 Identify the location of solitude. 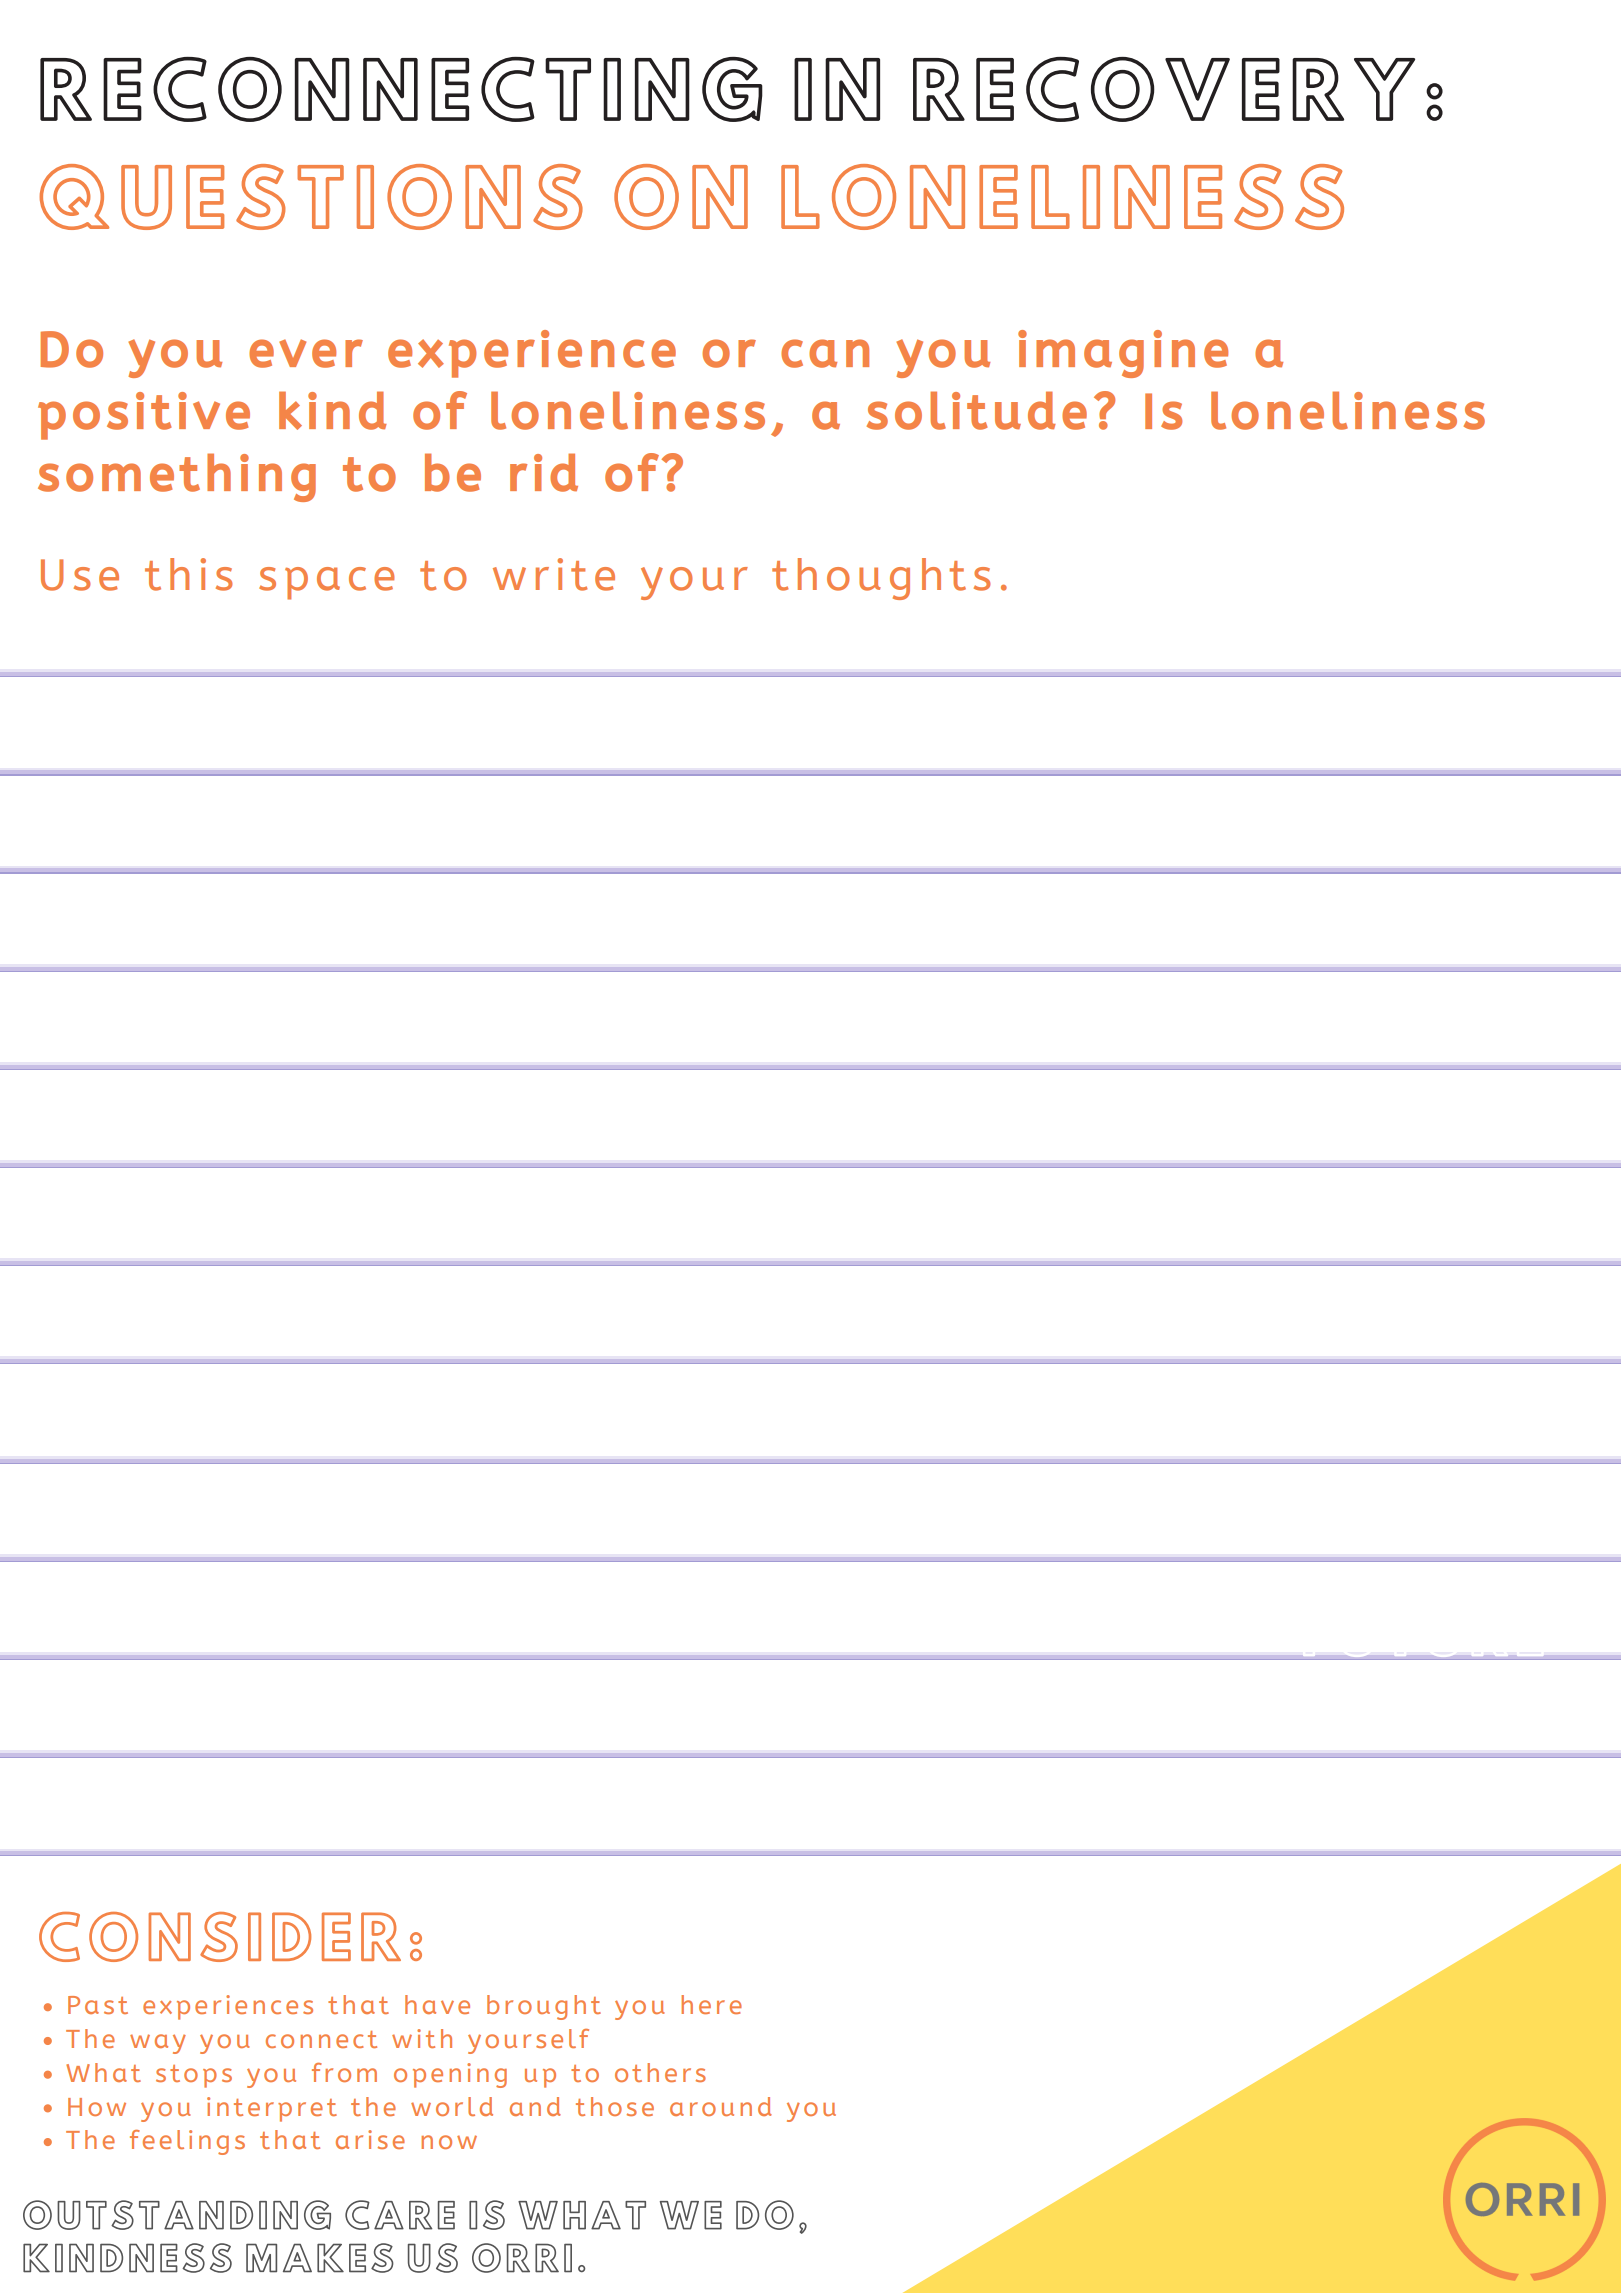
(977, 410).
